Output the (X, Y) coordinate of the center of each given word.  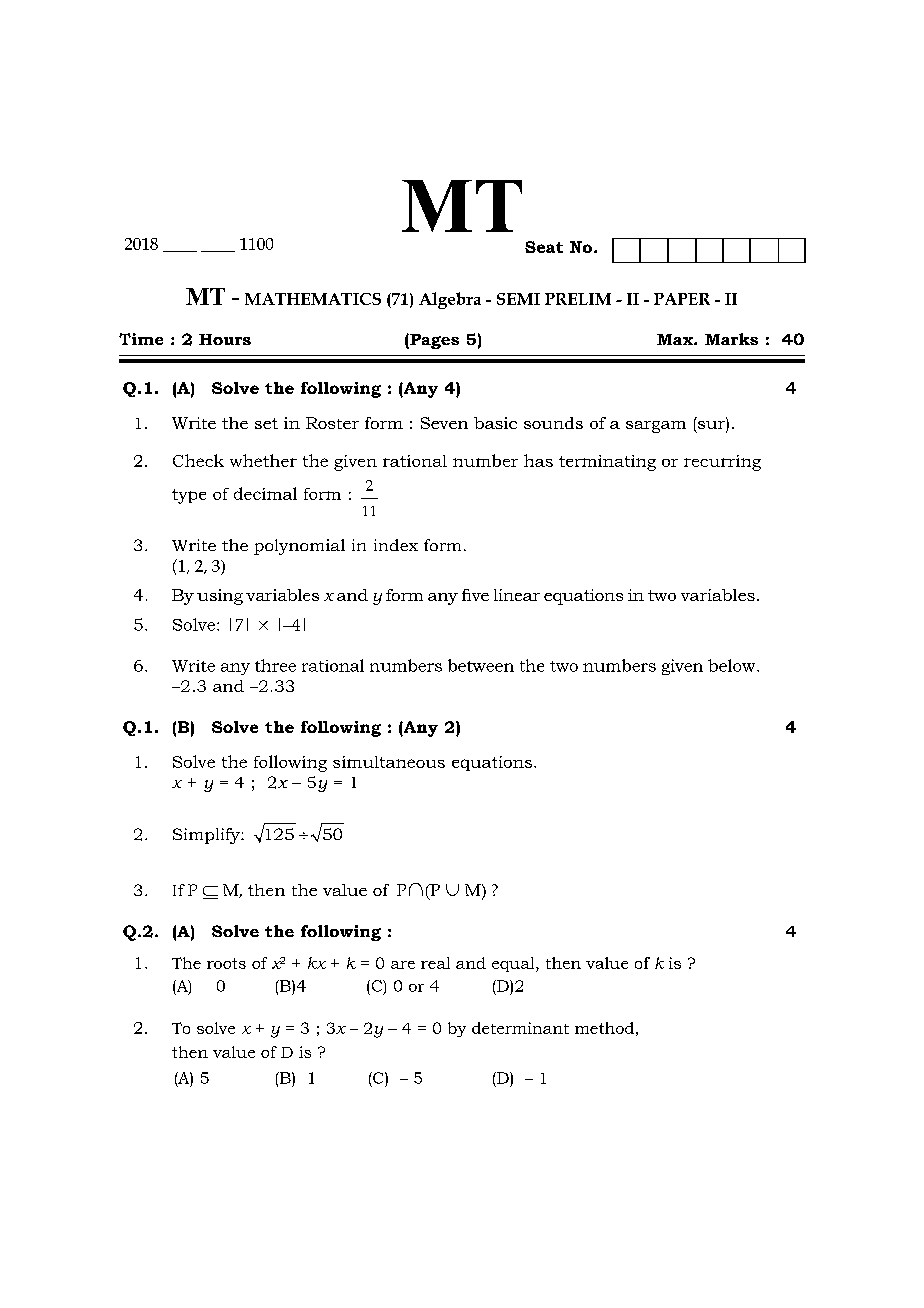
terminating (607, 463)
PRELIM (578, 299)
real (435, 963)
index (396, 545)
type (189, 496)
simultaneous (389, 762)
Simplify (207, 836)
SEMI (518, 299)
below (733, 665)
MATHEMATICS (313, 299)
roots (226, 963)
